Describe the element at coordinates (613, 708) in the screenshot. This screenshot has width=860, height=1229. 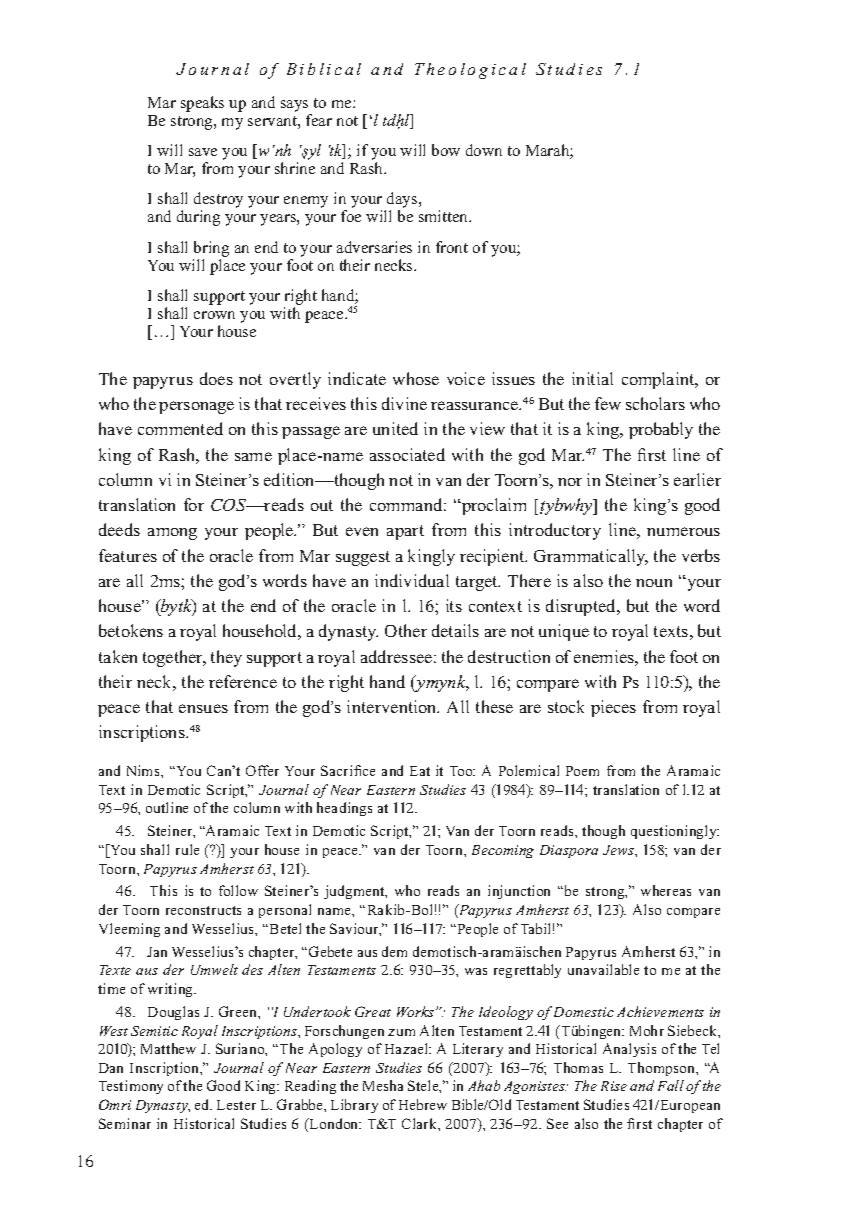
I see `pieces` at that location.
